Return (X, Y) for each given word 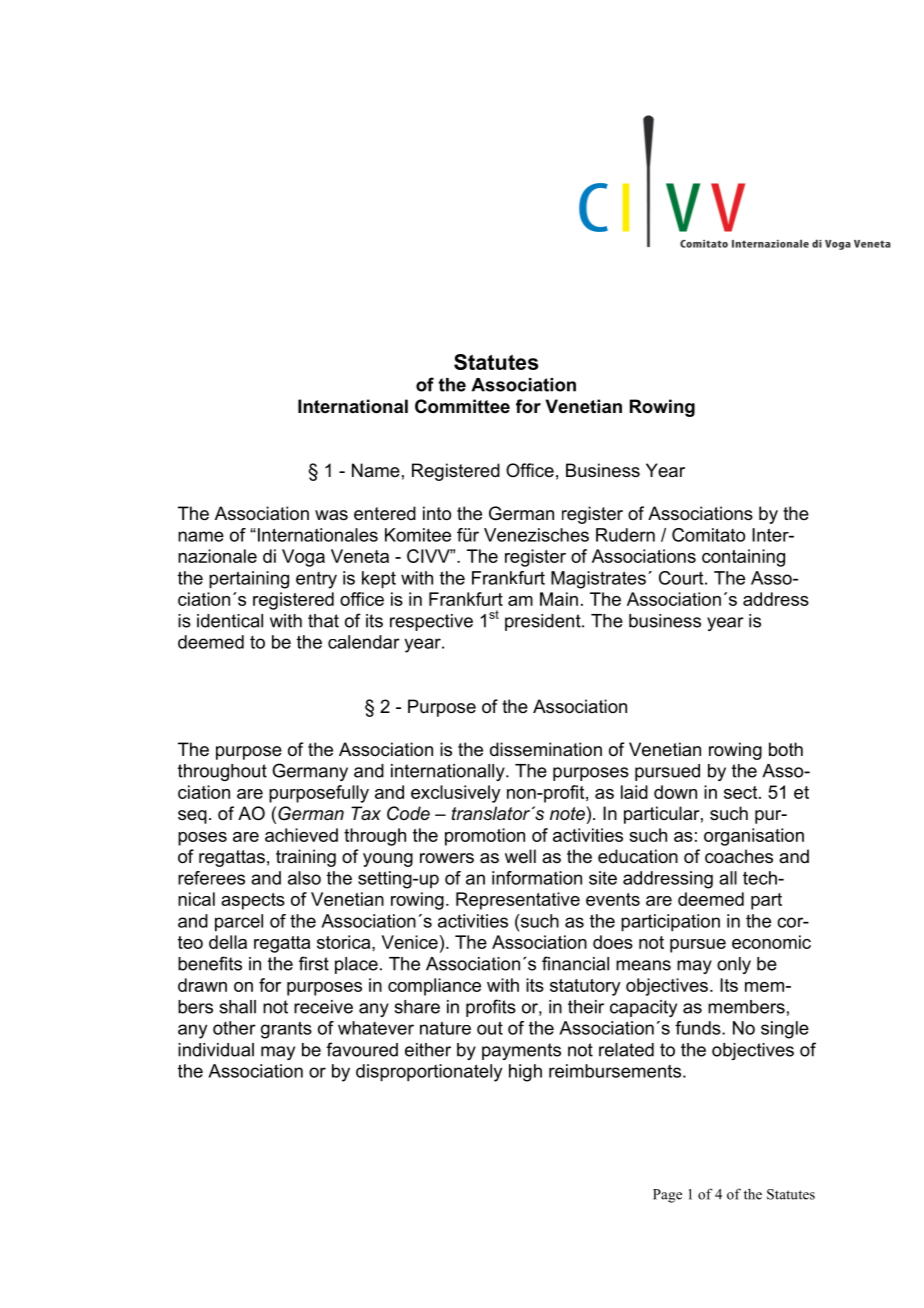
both (786, 749)
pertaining (249, 580)
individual (216, 1050)
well (520, 856)
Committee (462, 406)
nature (445, 1028)
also (304, 878)
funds (699, 1028)
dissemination (546, 749)
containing (743, 558)
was (331, 515)
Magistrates (598, 580)
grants (286, 1030)
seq (192, 817)
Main (559, 599)
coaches (739, 856)
